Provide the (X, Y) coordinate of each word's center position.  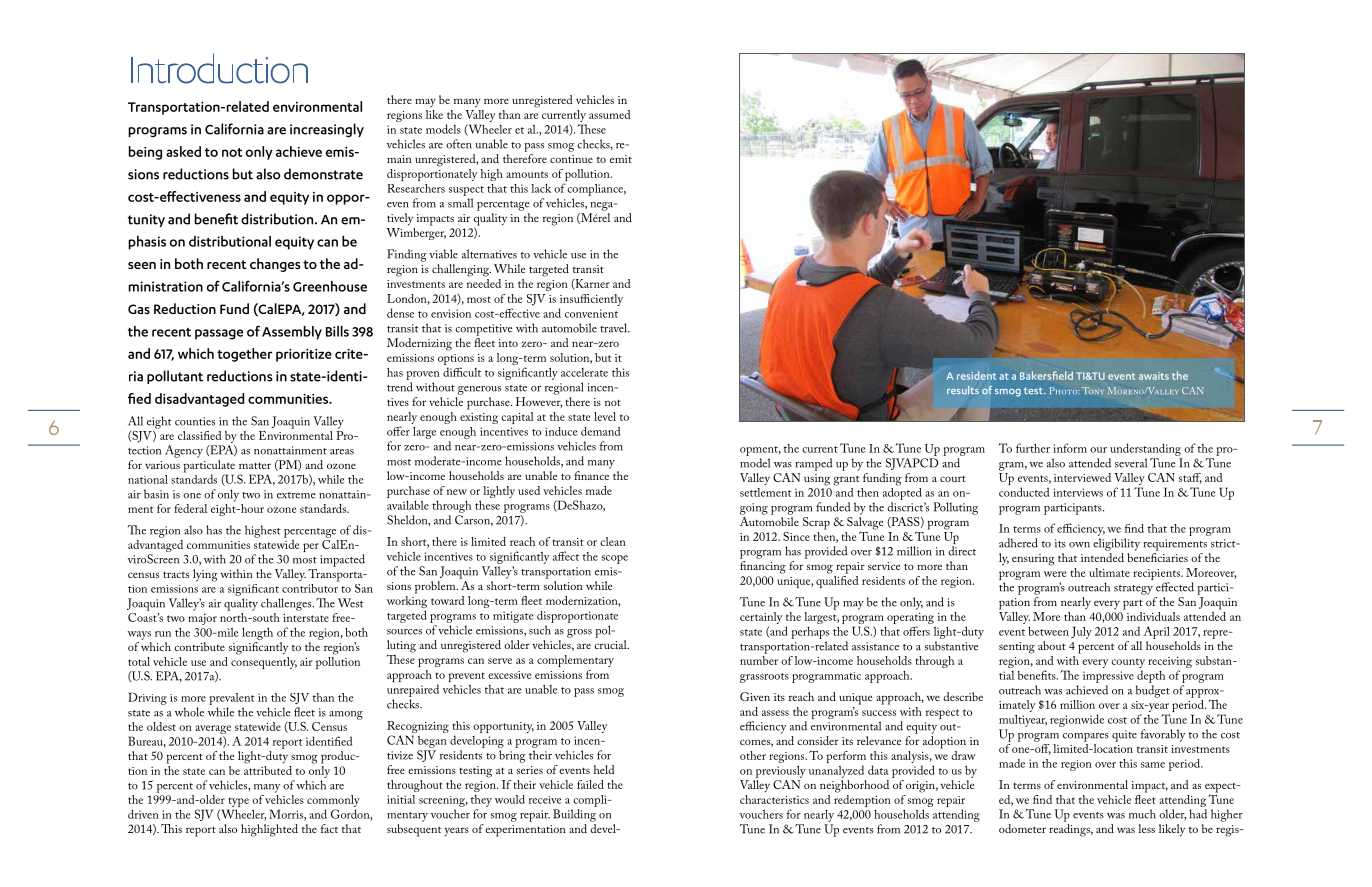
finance (591, 475)
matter (255, 465)
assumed (610, 114)
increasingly (327, 130)
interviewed (1082, 477)
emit (621, 159)
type (238, 803)
